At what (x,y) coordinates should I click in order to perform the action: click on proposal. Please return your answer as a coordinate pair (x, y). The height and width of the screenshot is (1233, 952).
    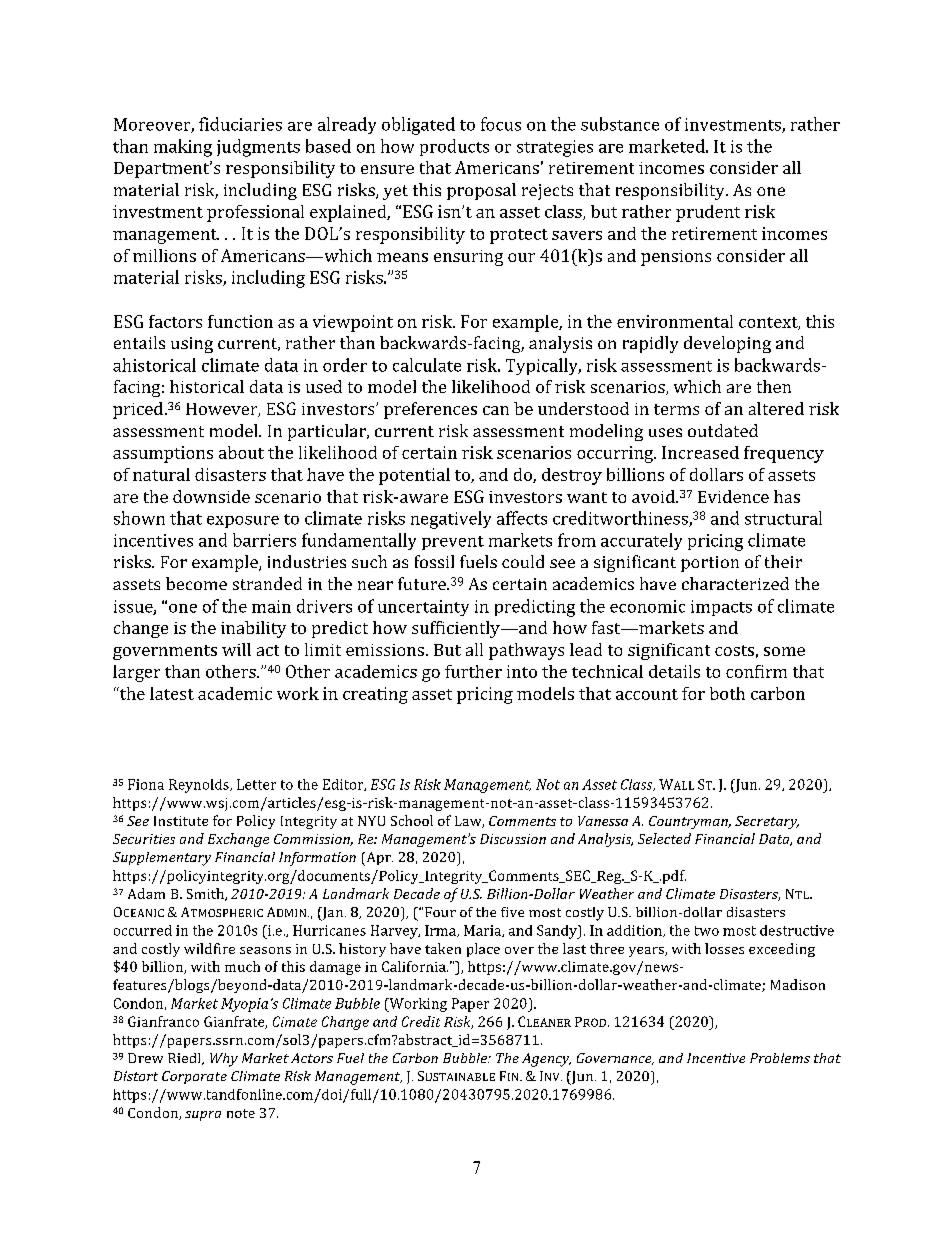
    Looking at the image, I should click on (481, 191).
